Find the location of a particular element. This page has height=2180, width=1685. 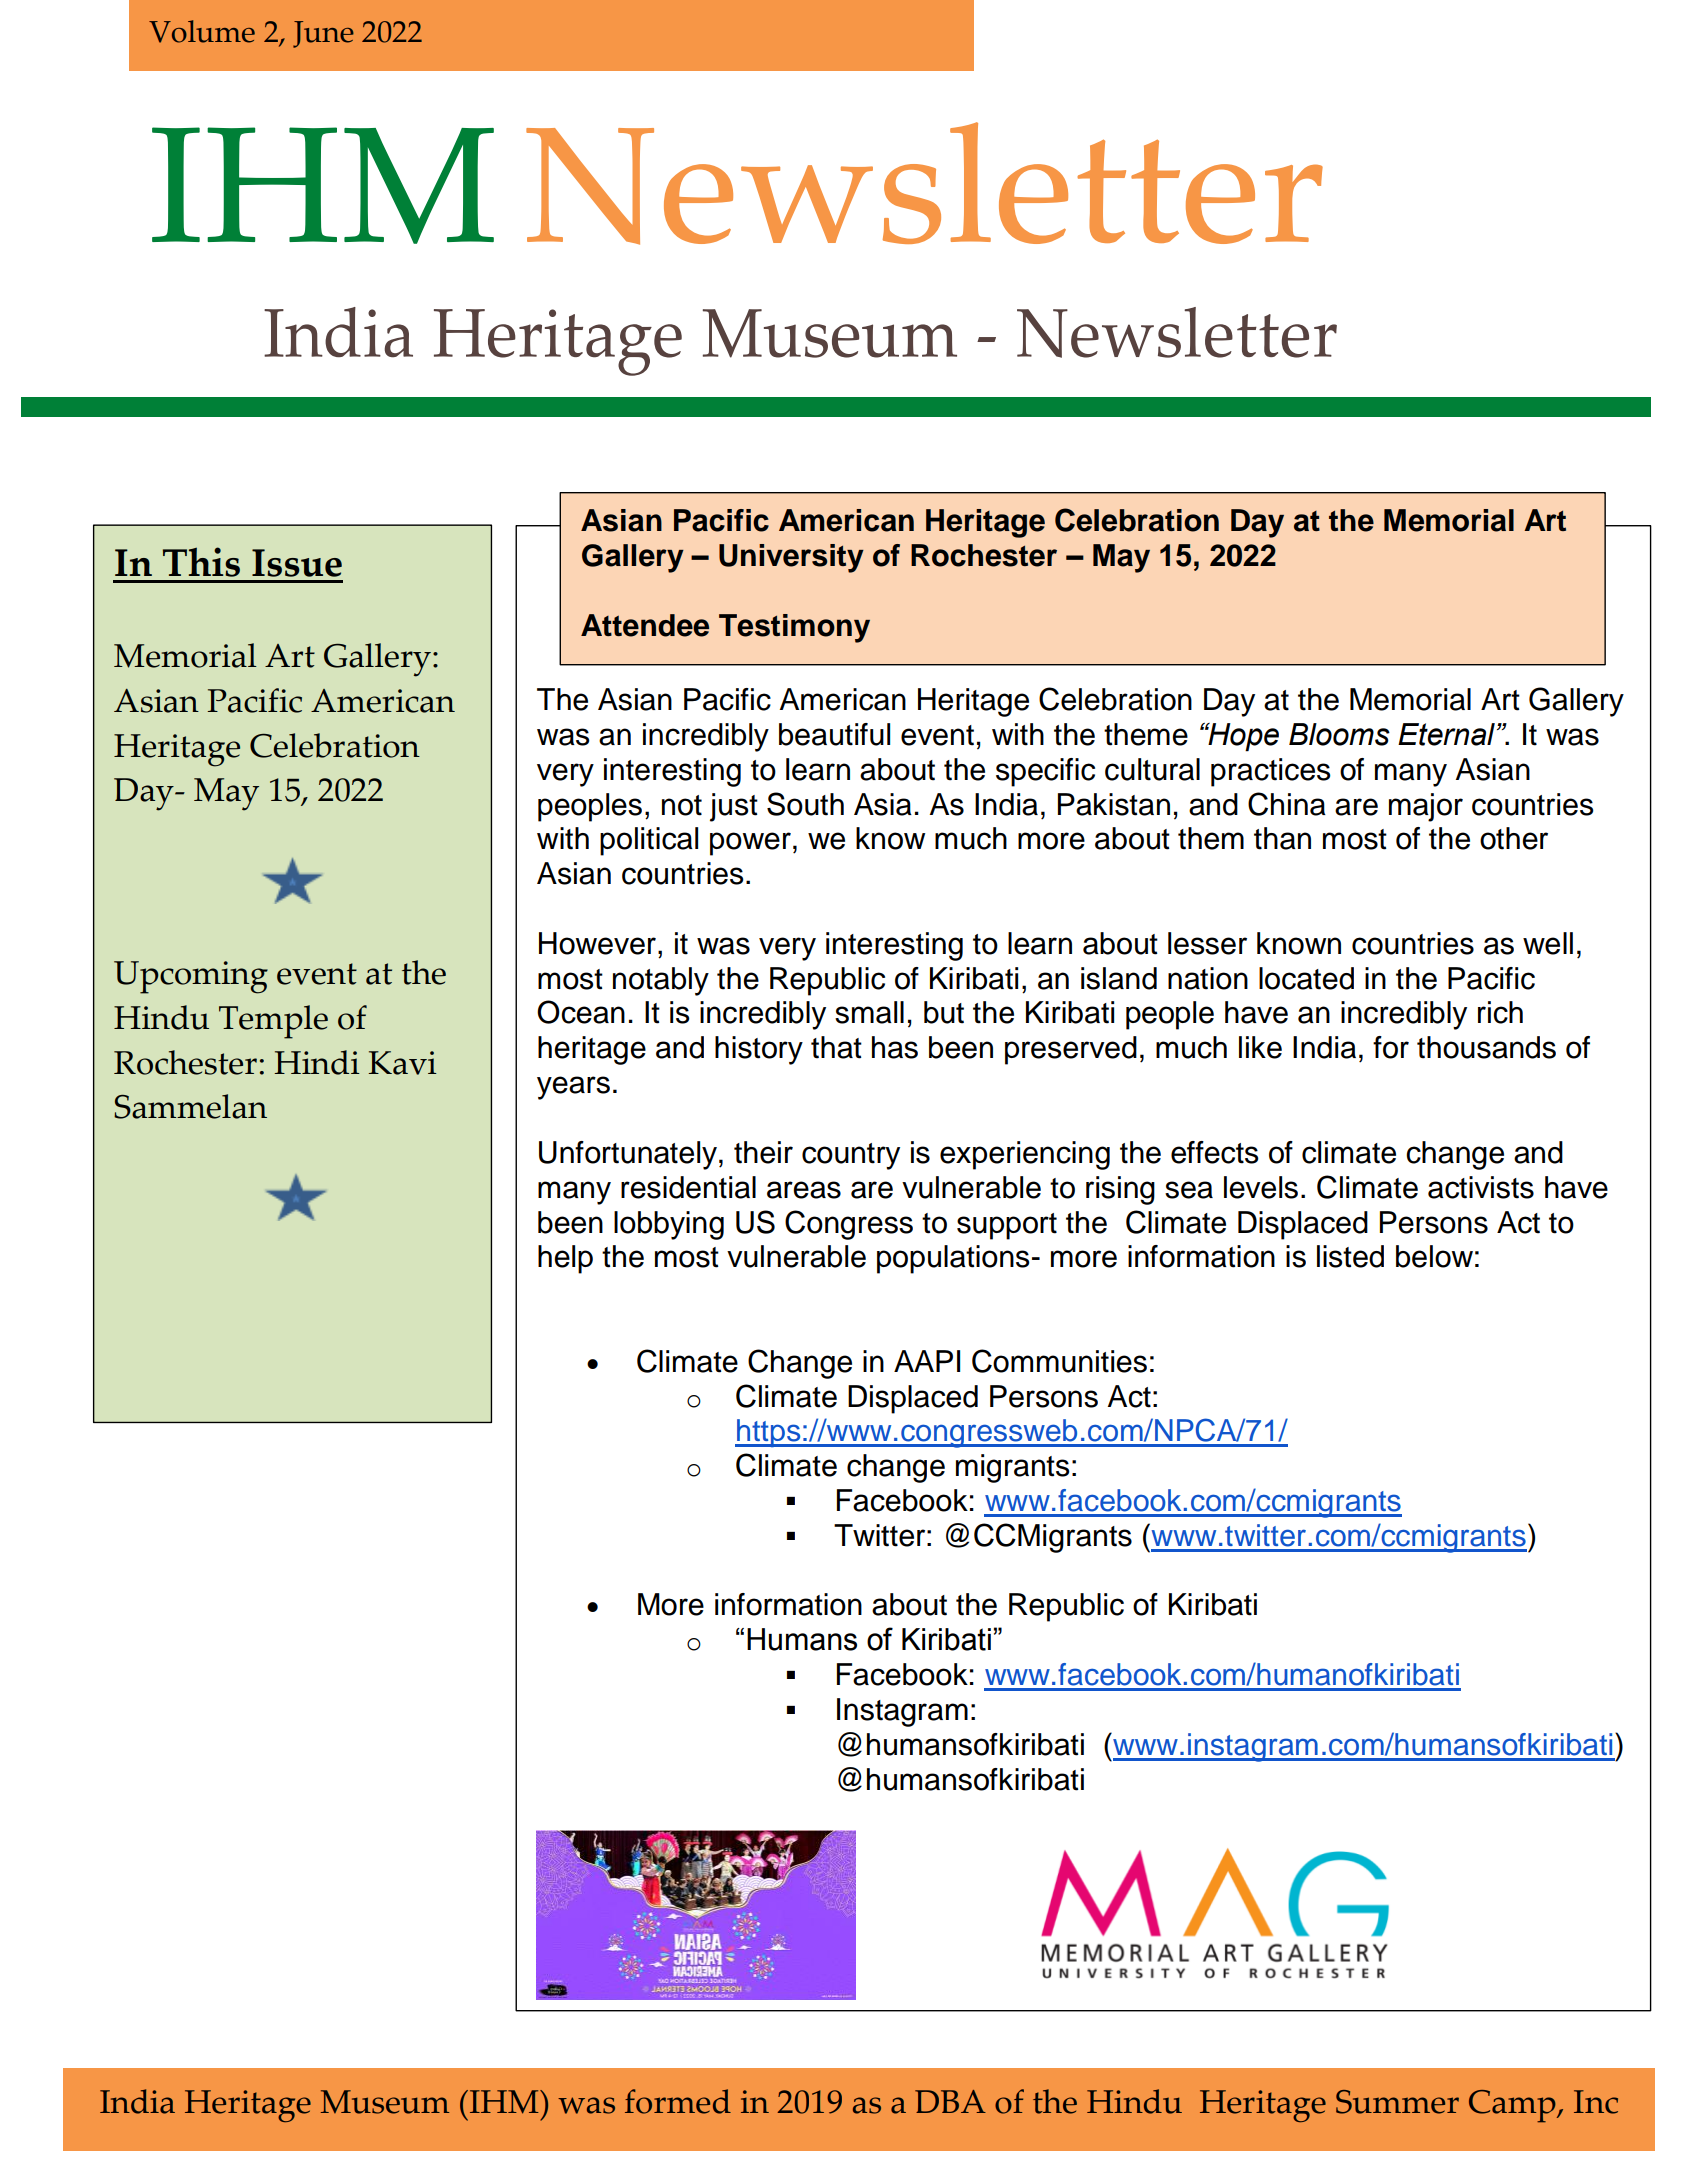

June is located at coordinates (323, 34).
